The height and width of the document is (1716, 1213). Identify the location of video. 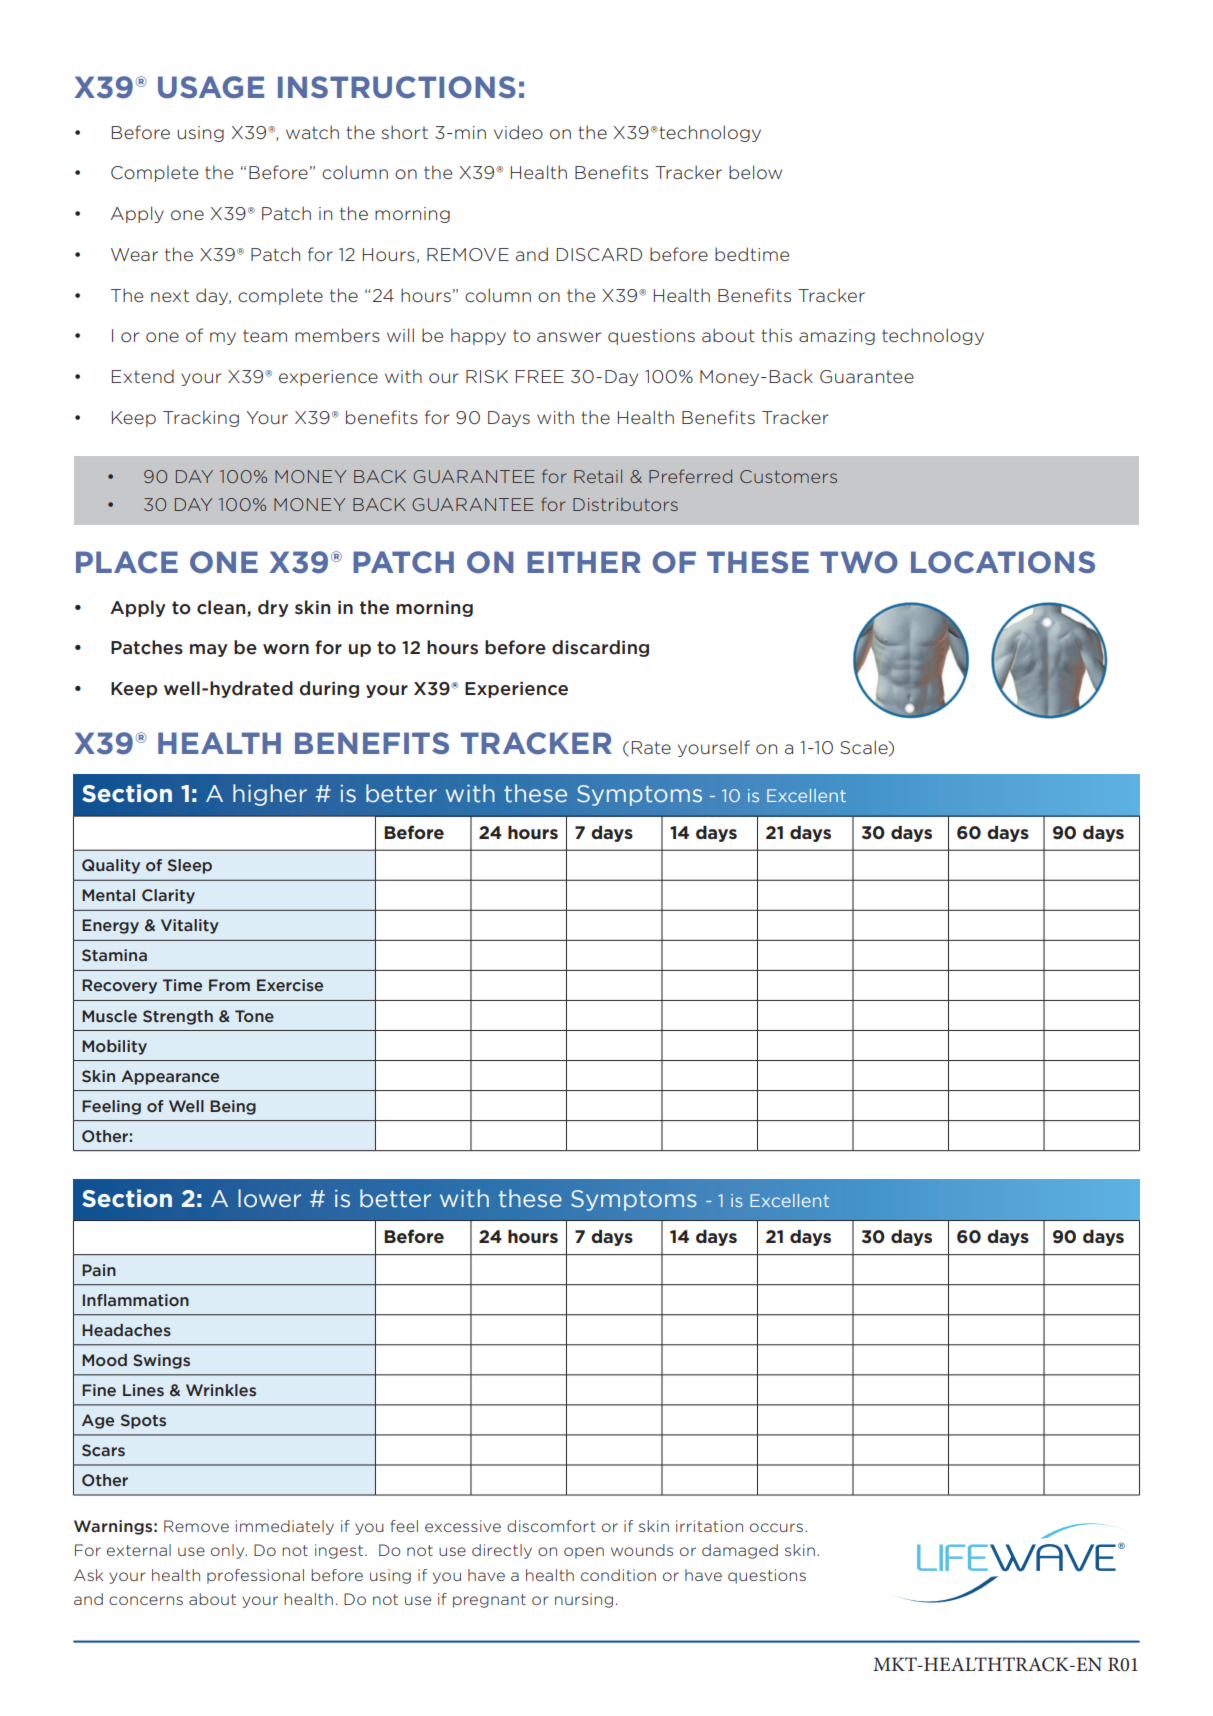
(518, 132).
